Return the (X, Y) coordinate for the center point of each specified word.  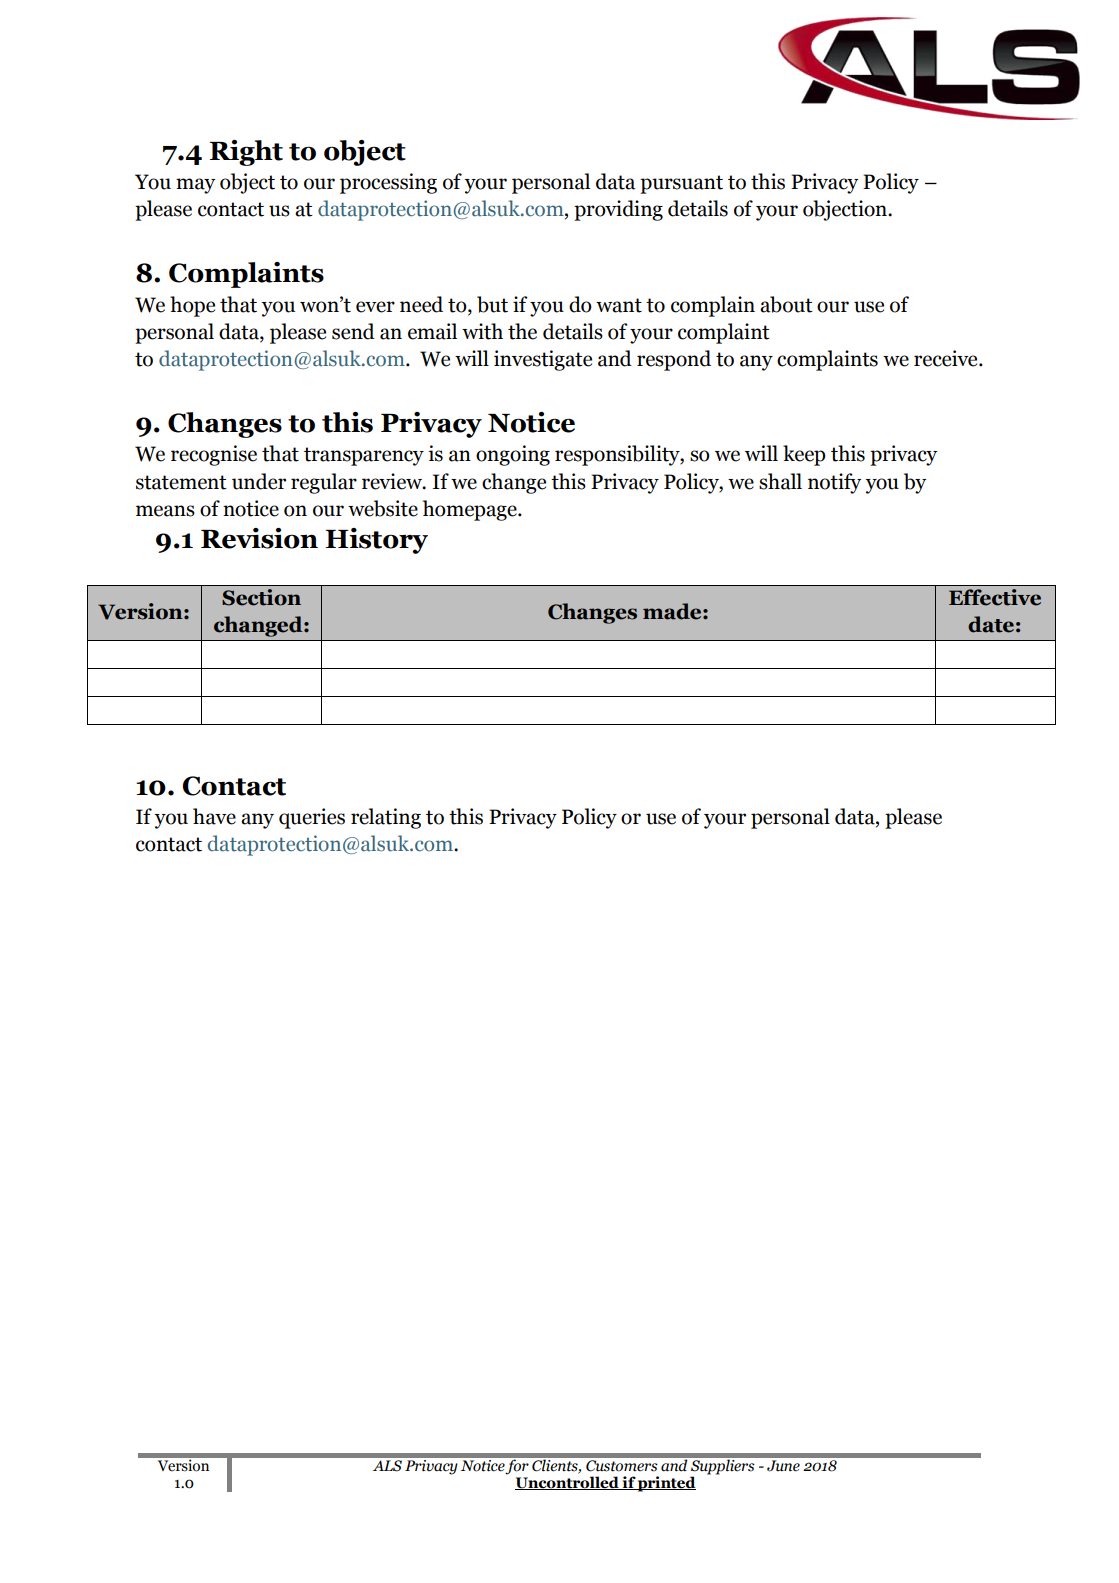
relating (386, 818)
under (259, 481)
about (786, 304)
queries (312, 818)
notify (834, 483)
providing (618, 210)
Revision (259, 538)
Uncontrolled (568, 1483)
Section (261, 597)
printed (666, 1484)
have (214, 816)
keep (804, 455)
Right (246, 153)
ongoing (513, 455)
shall (780, 481)
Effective (995, 597)
